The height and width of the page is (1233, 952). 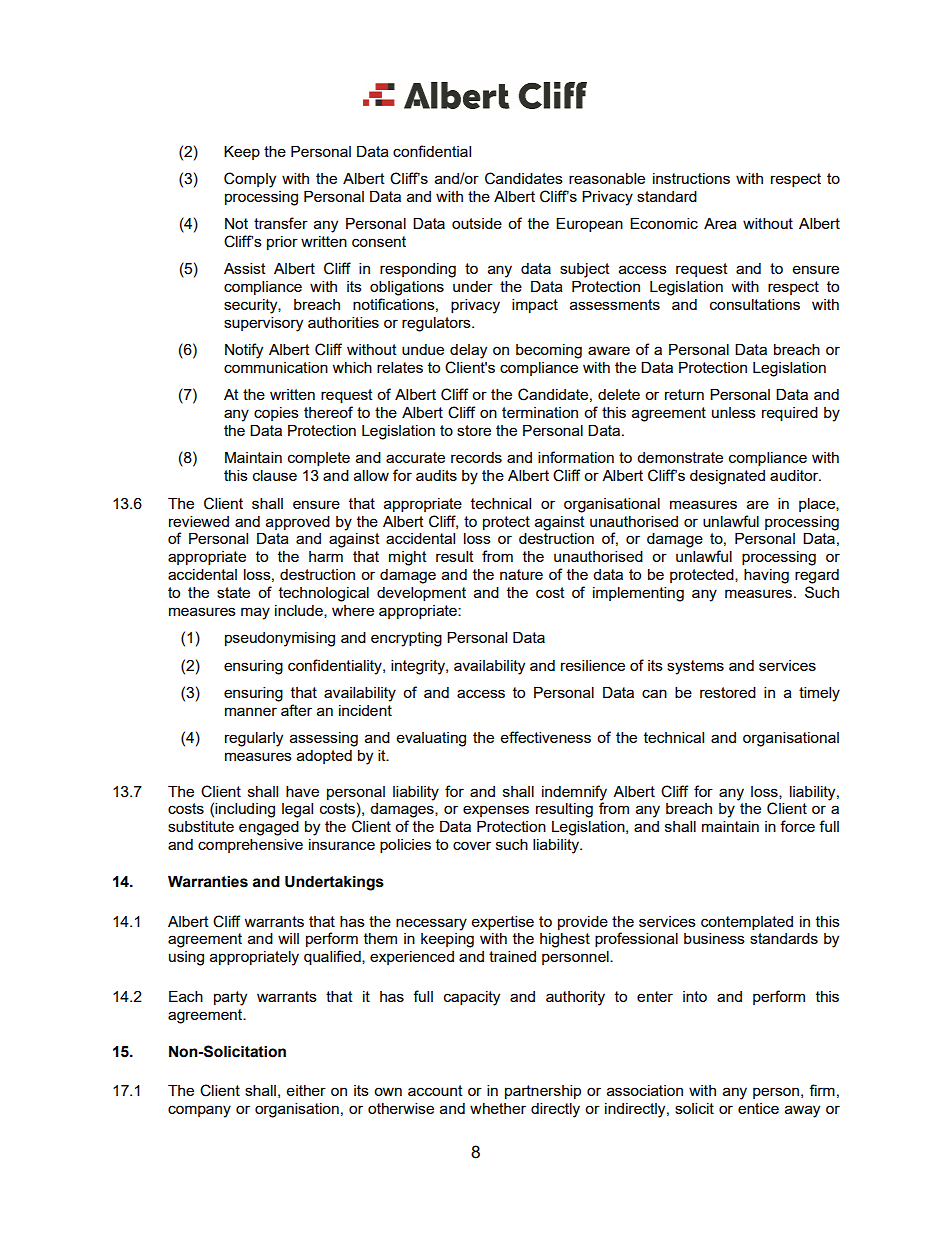 I want to click on expenses, so click(x=496, y=811).
